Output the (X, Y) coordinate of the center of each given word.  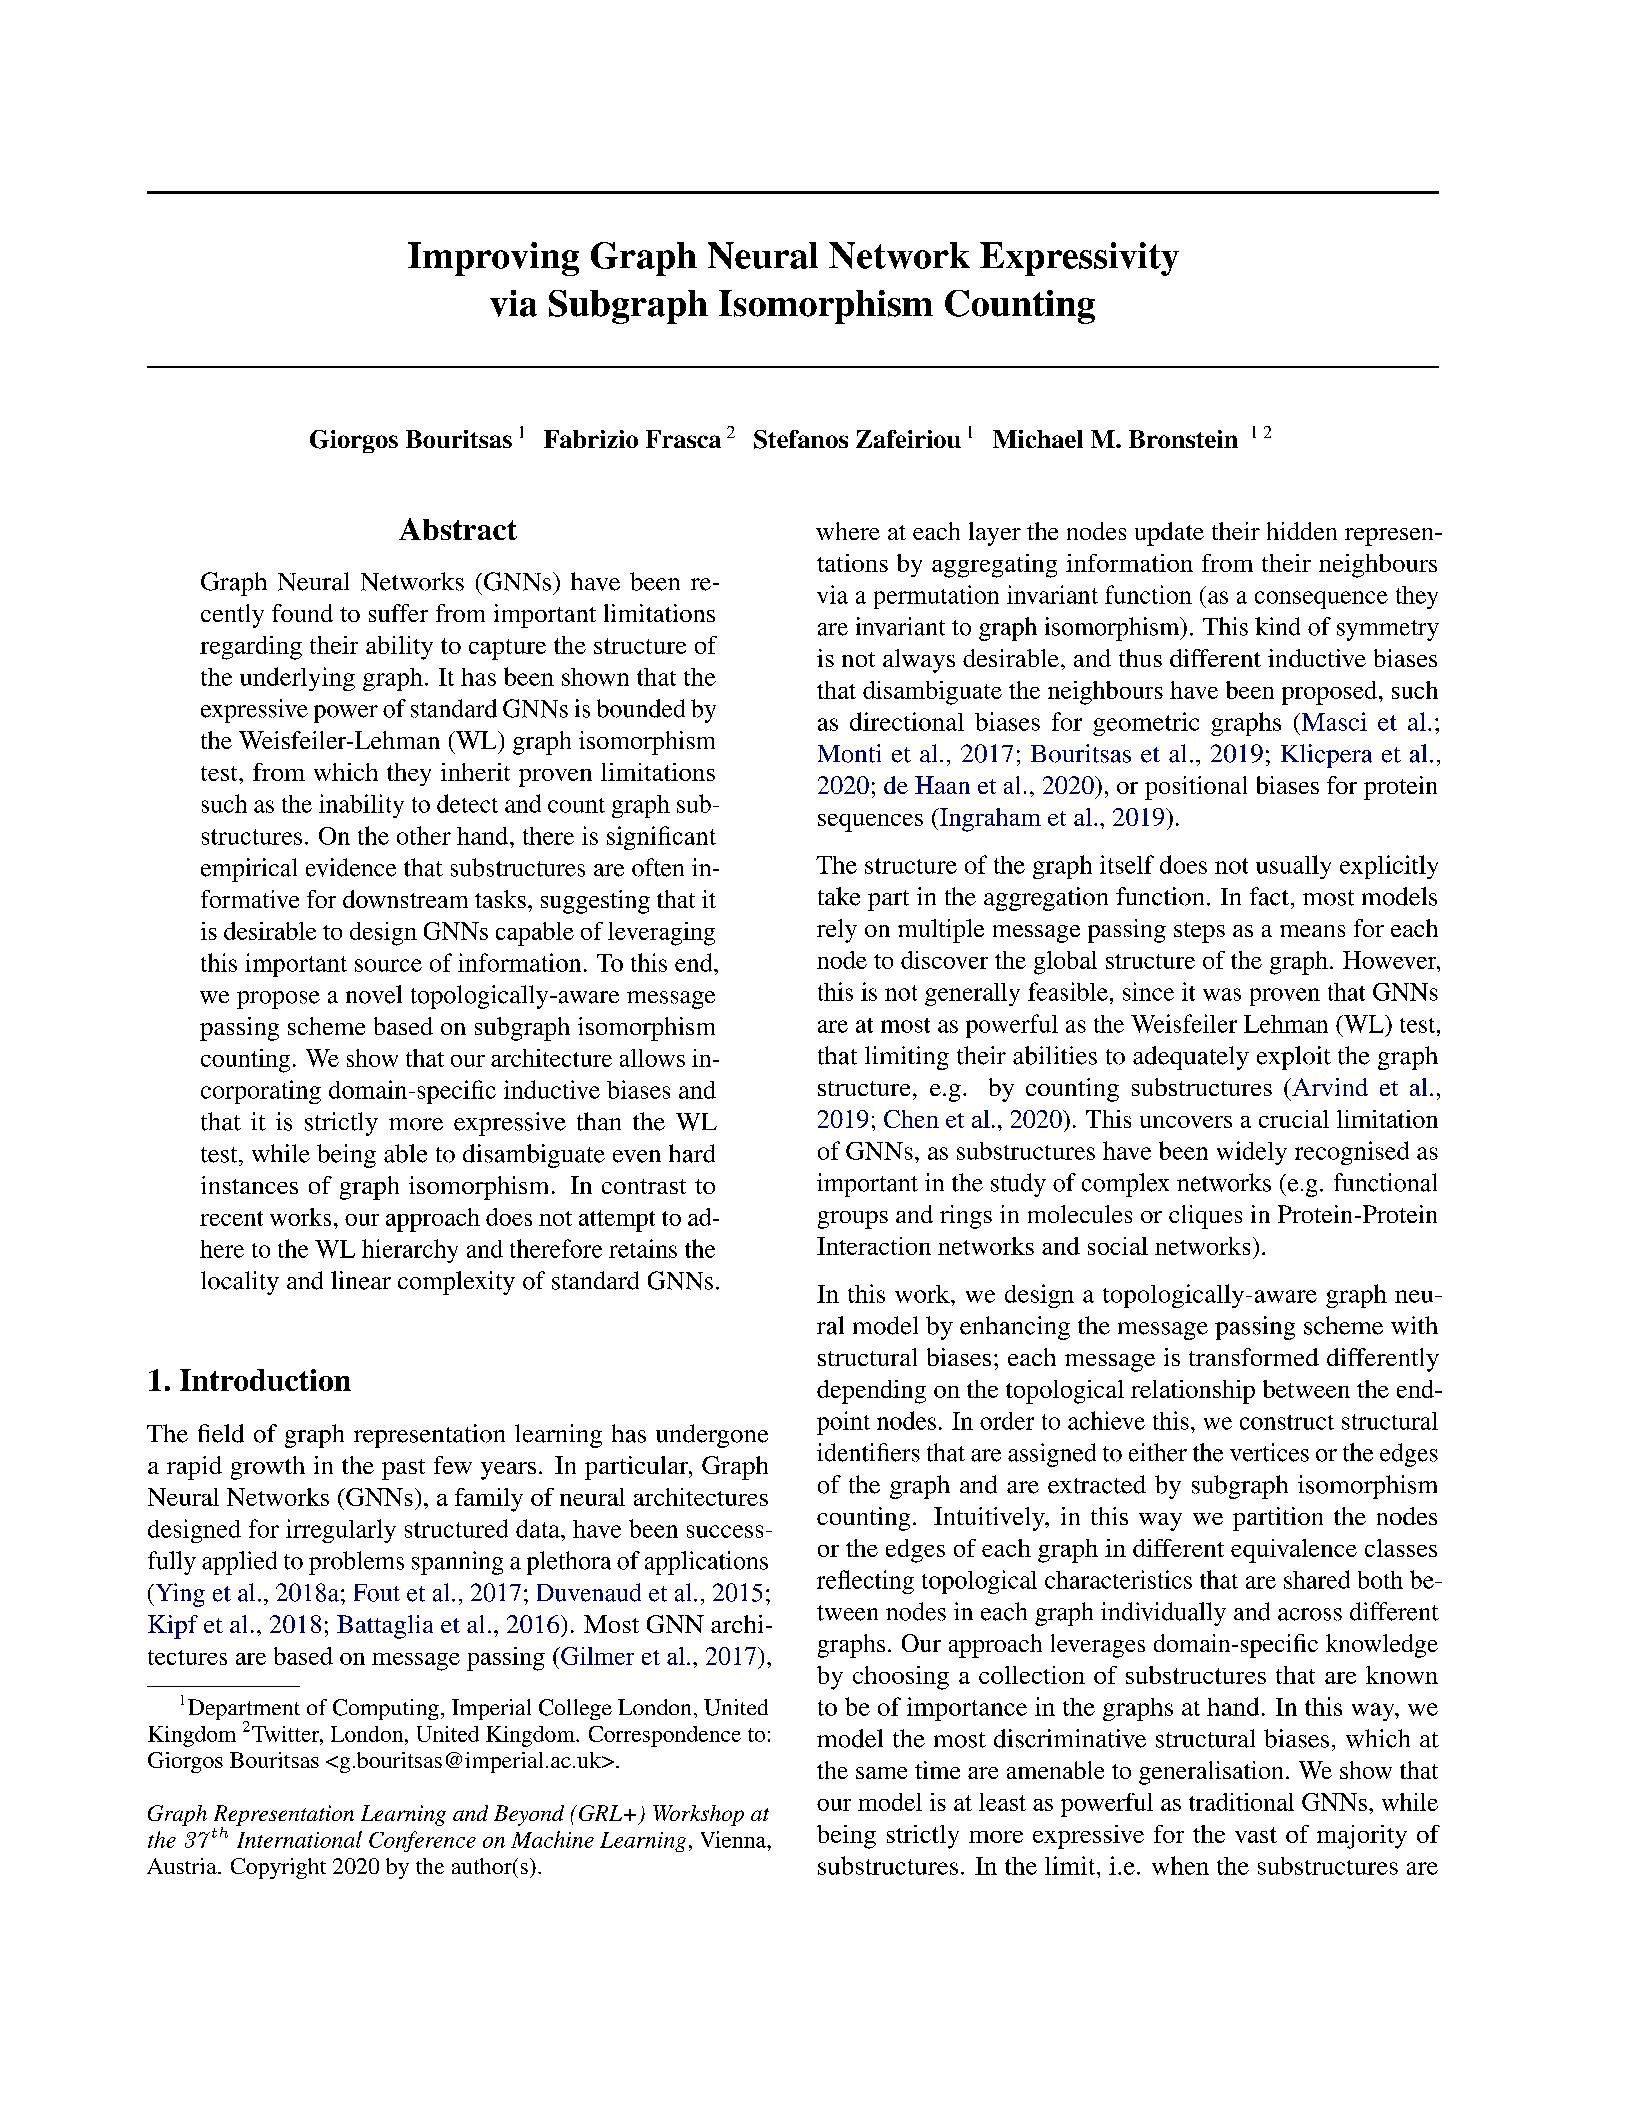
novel (374, 994)
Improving (493, 259)
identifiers (868, 1452)
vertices (1269, 1452)
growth (268, 1468)
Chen (911, 1119)
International (299, 1839)
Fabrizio (591, 439)
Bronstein (1183, 439)
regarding (251, 648)
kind (1277, 626)
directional (907, 721)
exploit (1294, 1058)
